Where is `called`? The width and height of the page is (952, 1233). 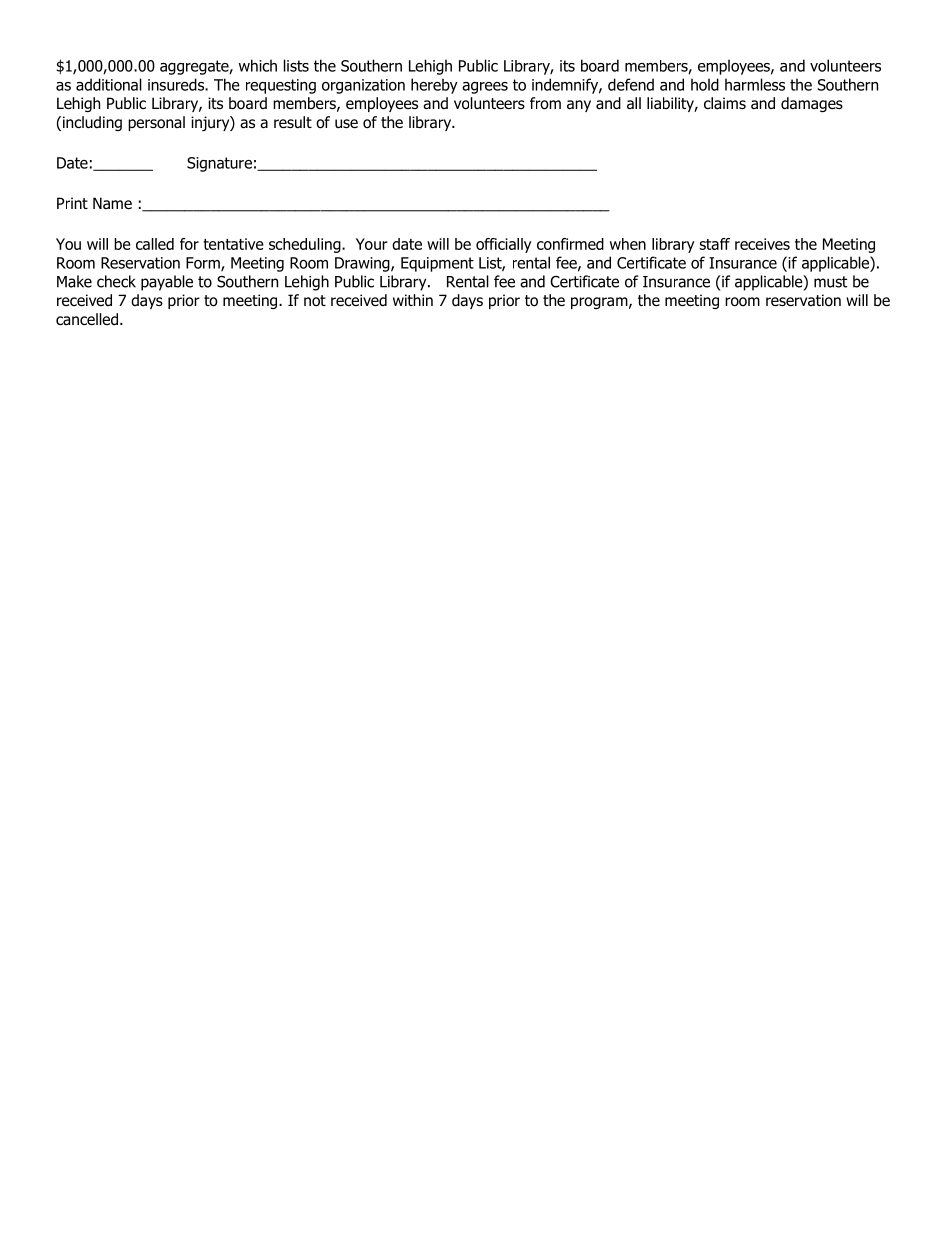 called is located at coordinates (155, 244).
